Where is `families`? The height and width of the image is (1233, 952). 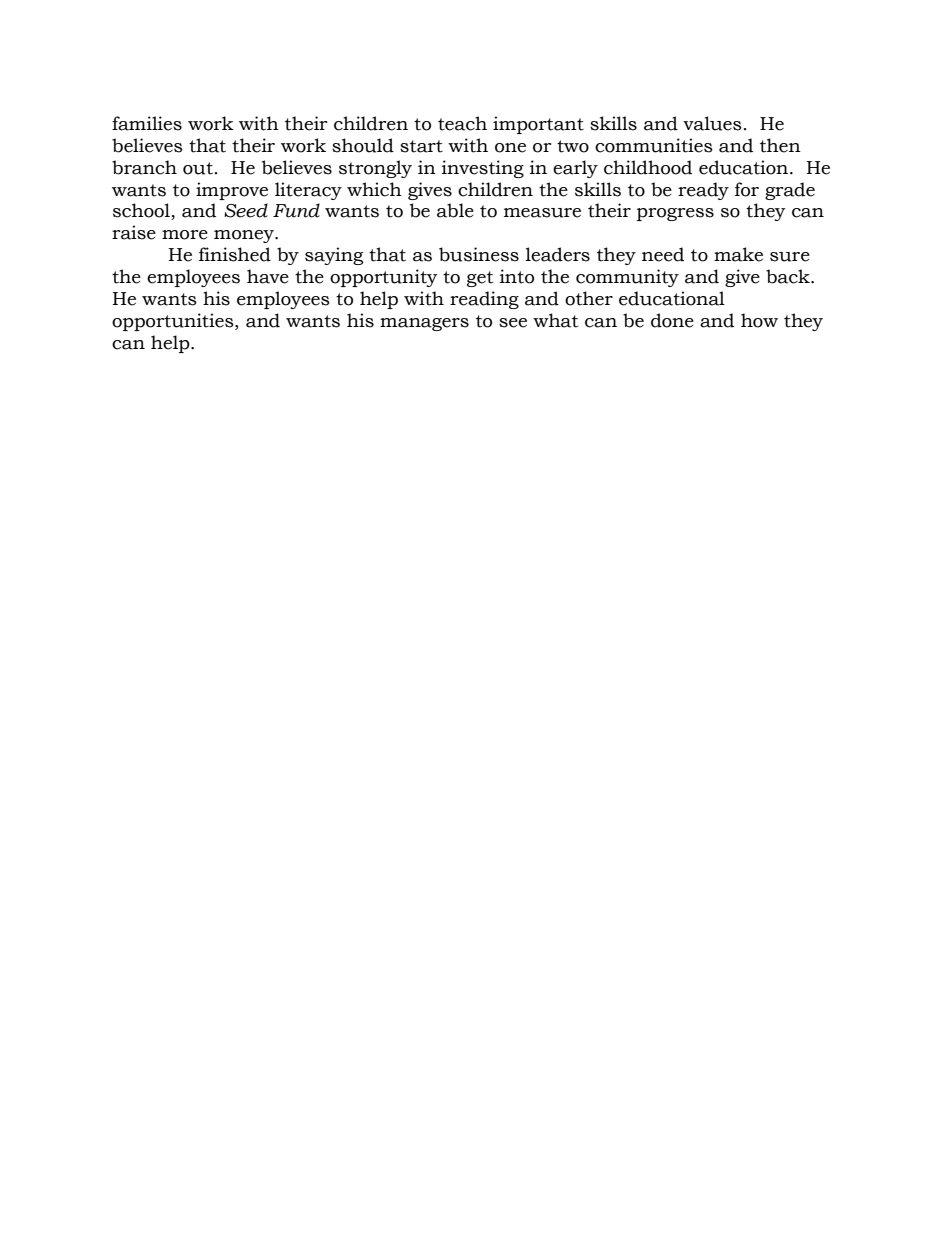 families is located at coordinates (147, 123).
